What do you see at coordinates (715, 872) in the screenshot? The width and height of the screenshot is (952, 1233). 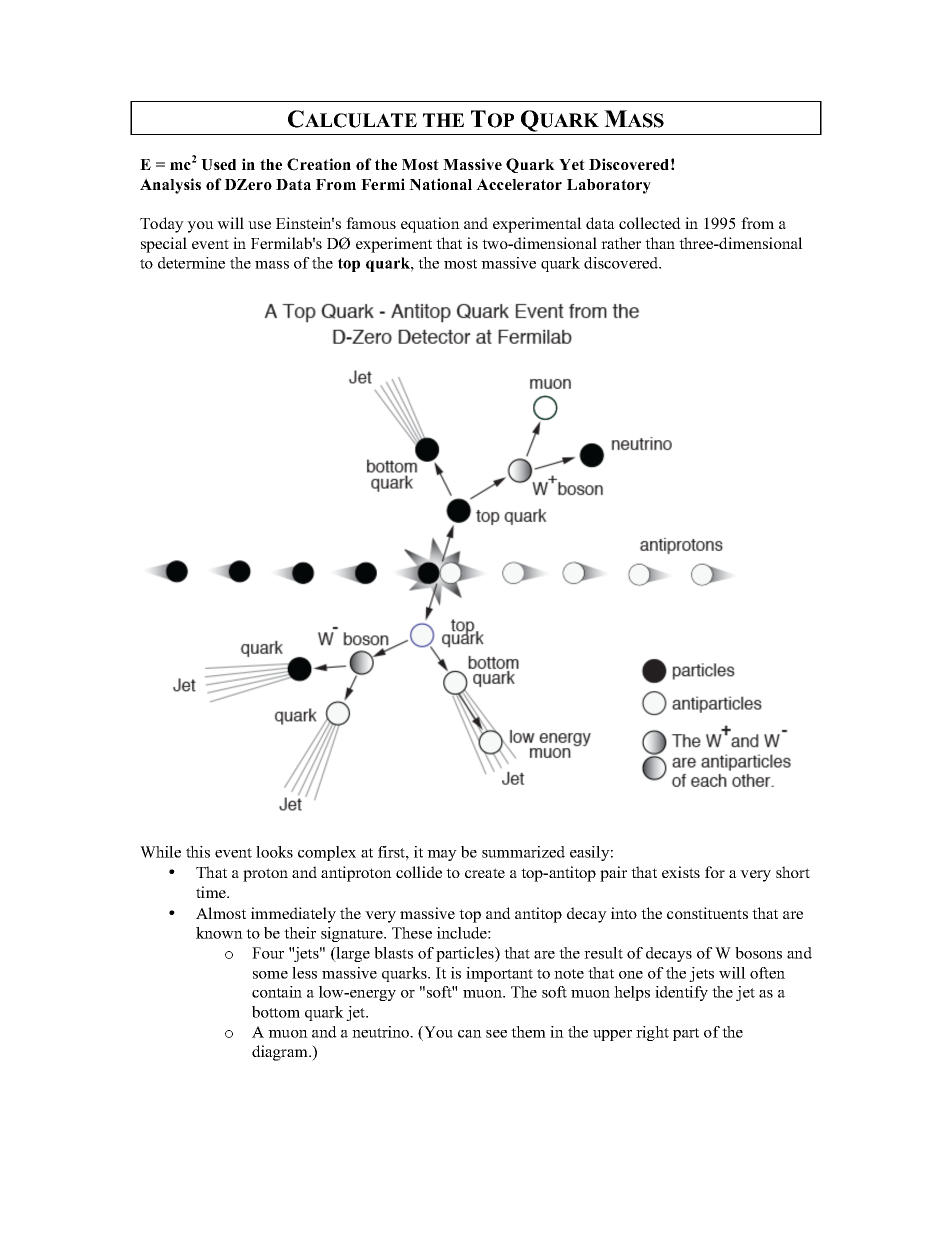 I see `for` at bounding box center [715, 872].
